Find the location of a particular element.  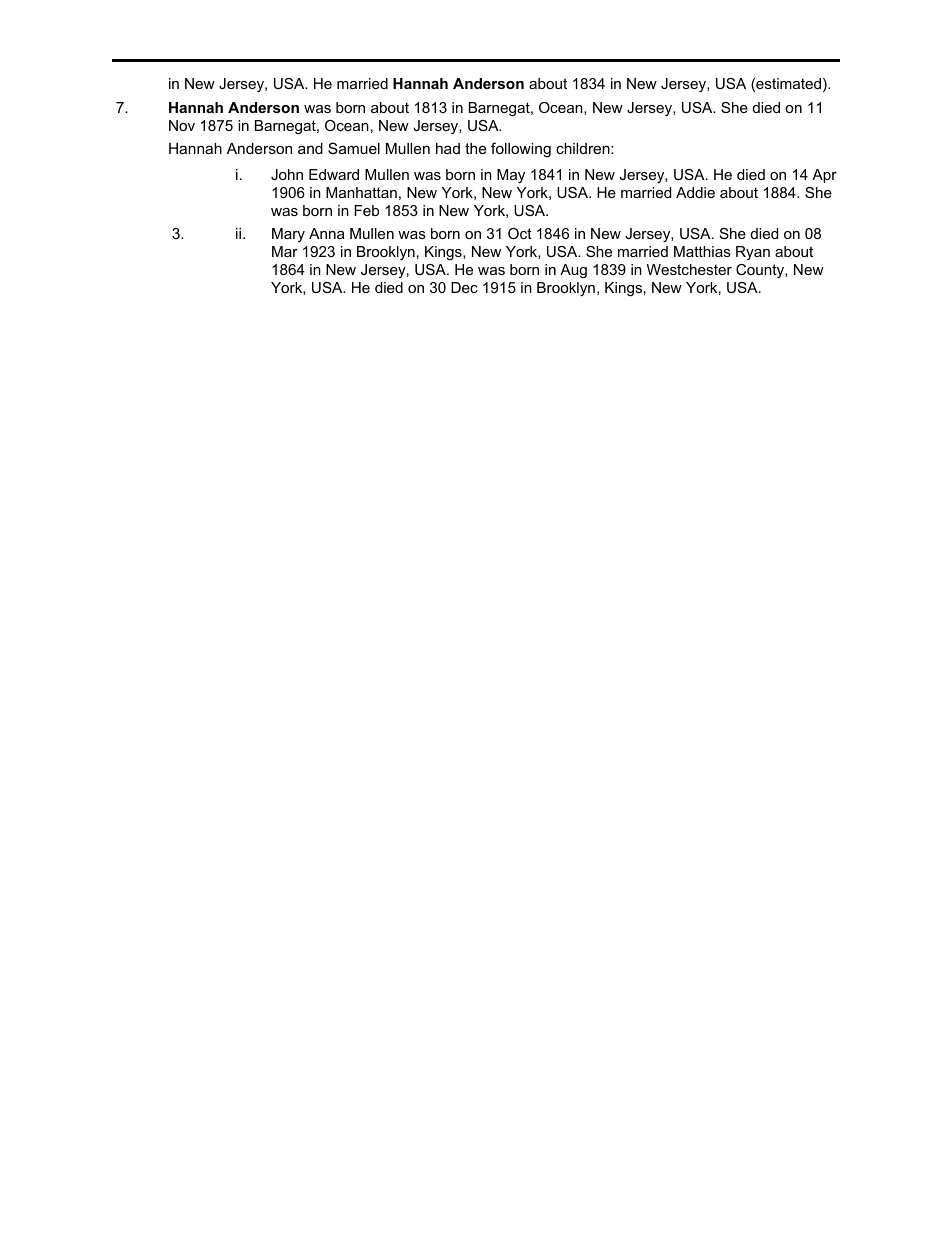

Oct is located at coordinates (520, 233).
